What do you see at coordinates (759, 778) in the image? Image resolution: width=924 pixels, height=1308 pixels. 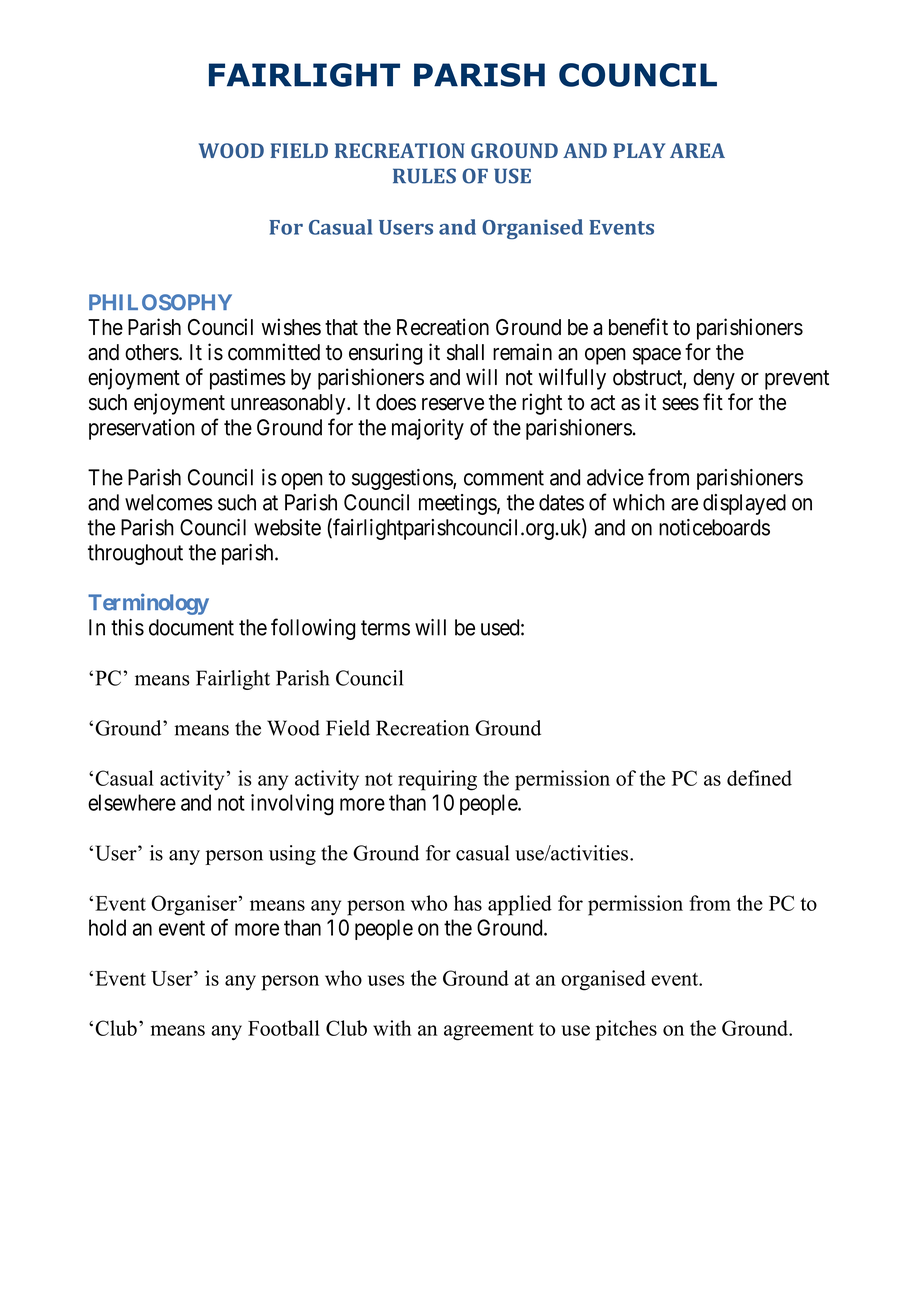 I see `defined` at bounding box center [759, 778].
